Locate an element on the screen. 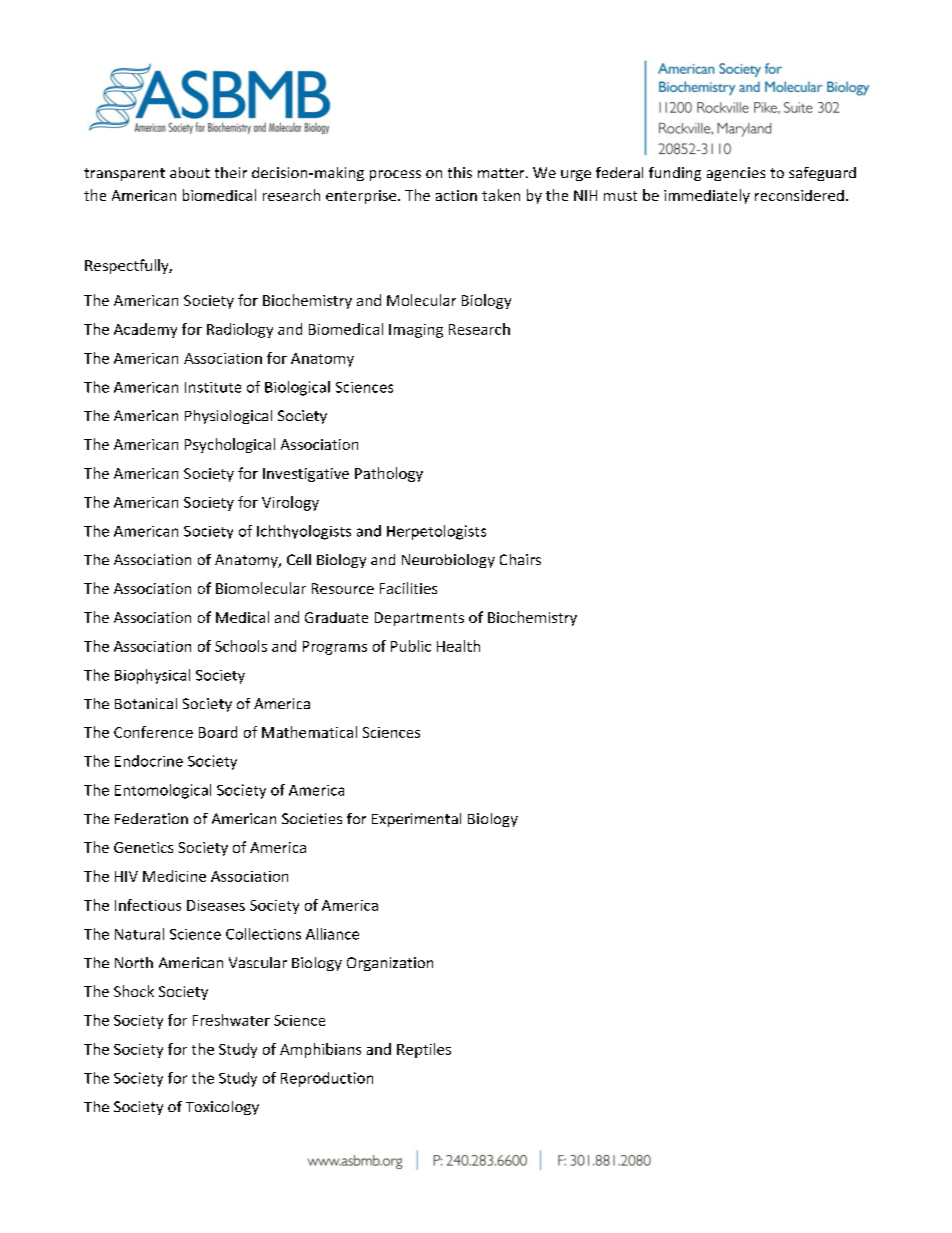  immediately is located at coordinates (707, 196).
